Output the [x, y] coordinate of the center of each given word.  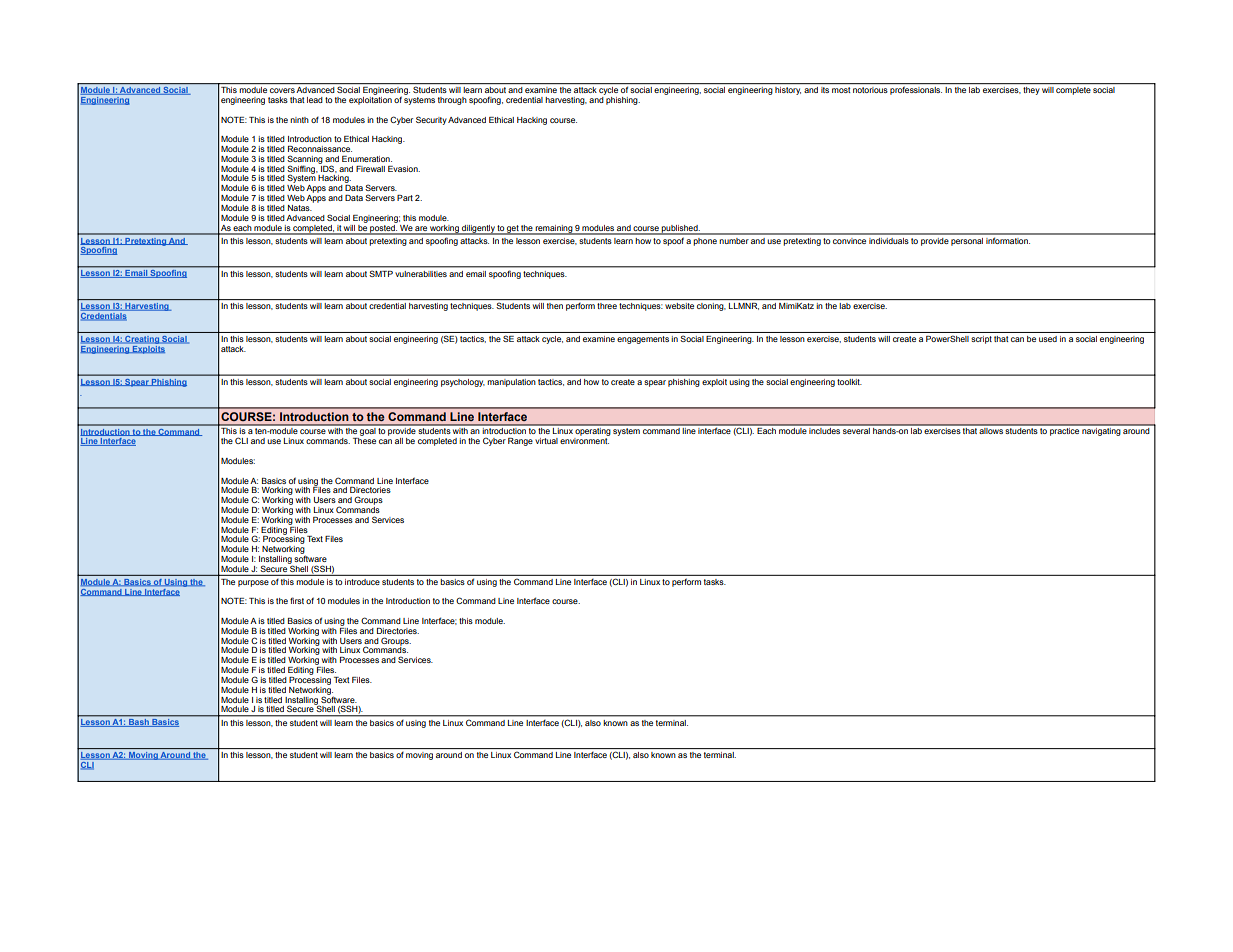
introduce [362, 582]
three [607, 306]
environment [584, 441]
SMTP [381, 274]
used [1048, 339]
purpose [253, 583]
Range [520, 442]
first [297, 600]
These [364, 441]
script [981, 340]
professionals [916, 90]
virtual [546, 441]
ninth [299, 120]
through [452, 101]
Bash [139, 723]
